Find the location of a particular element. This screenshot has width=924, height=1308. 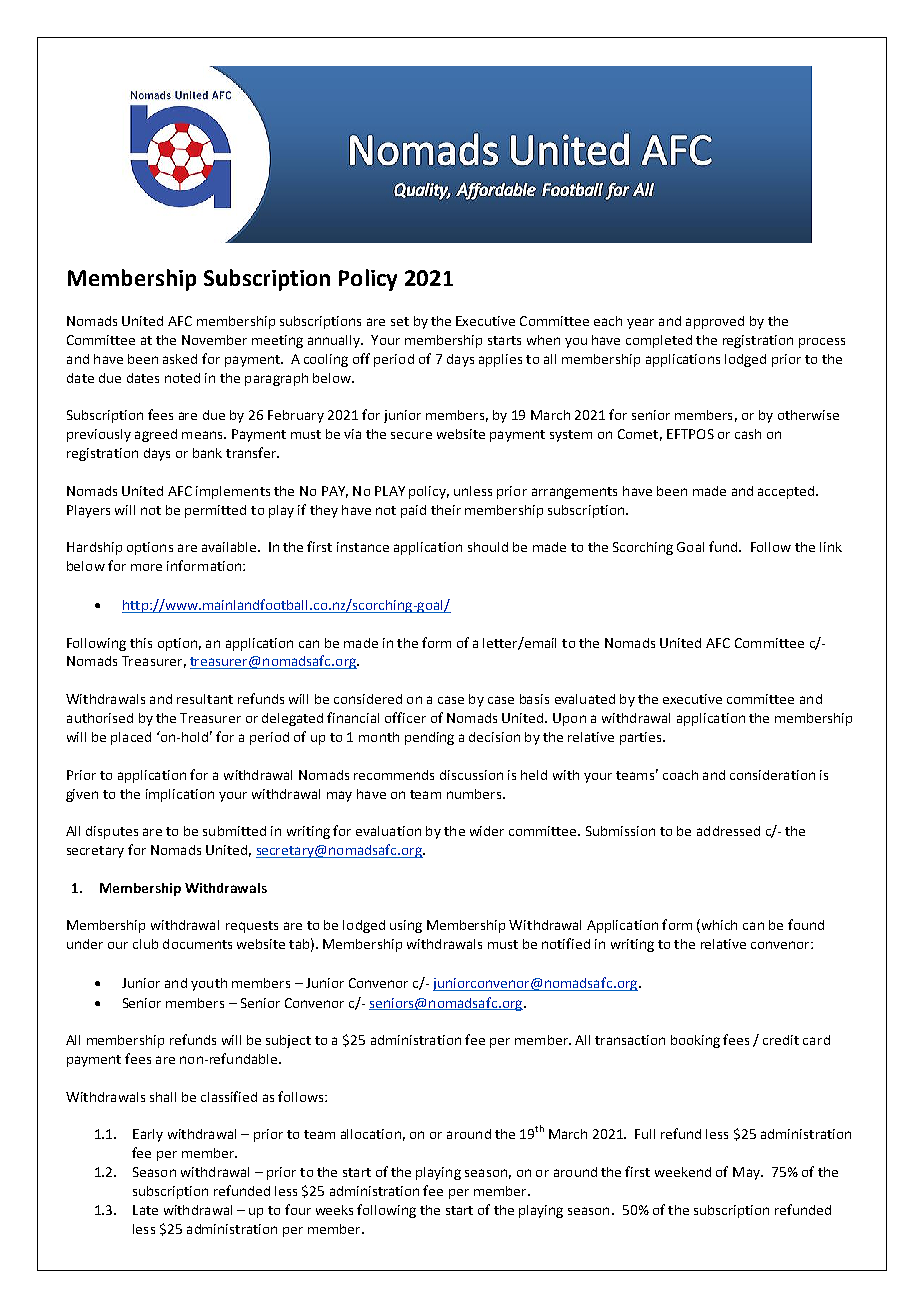

addressed is located at coordinates (728, 831).
